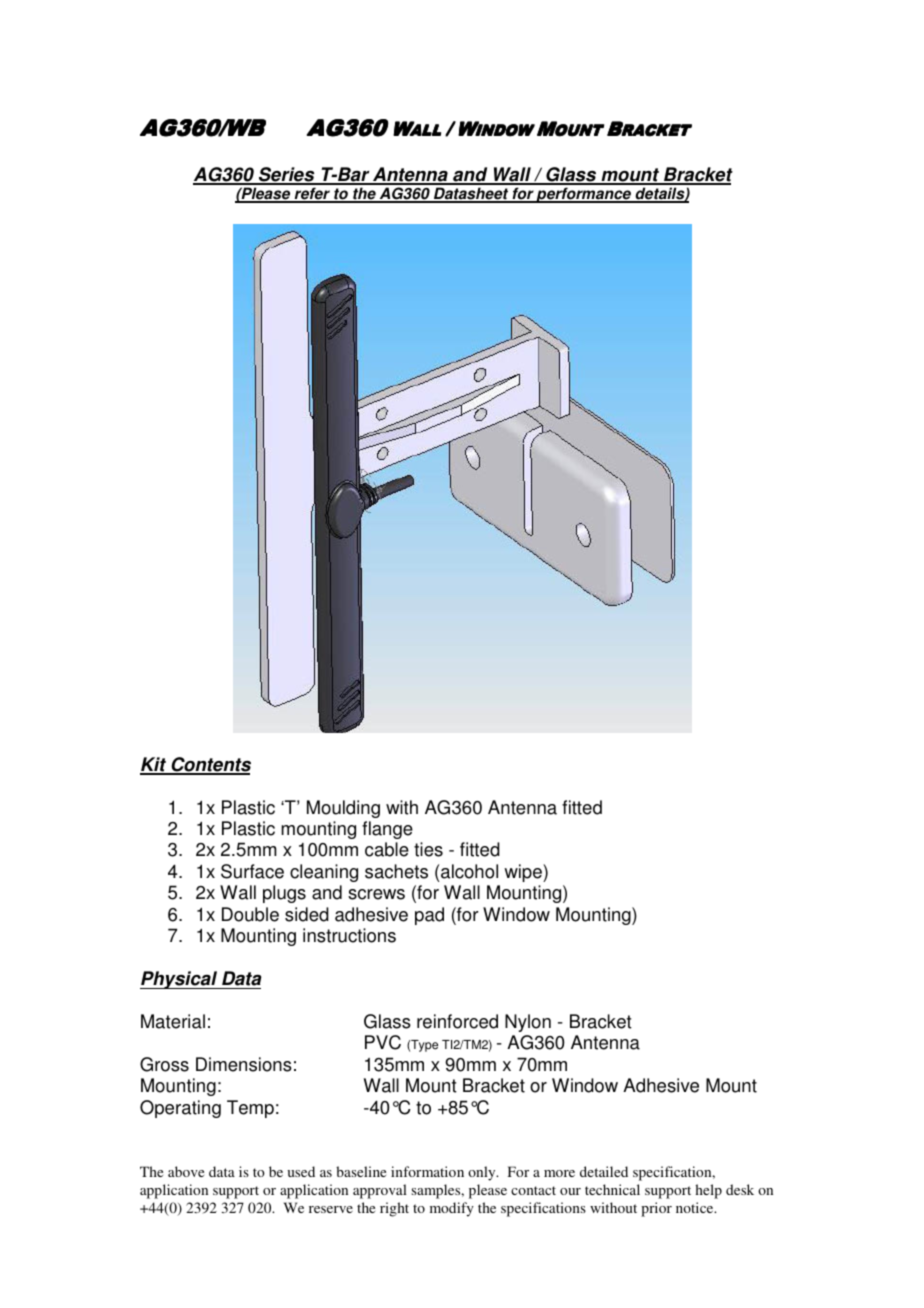 The image size is (924, 1308). What do you see at coordinates (252, 871) in the screenshot?
I see `Surface` at bounding box center [252, 871].
